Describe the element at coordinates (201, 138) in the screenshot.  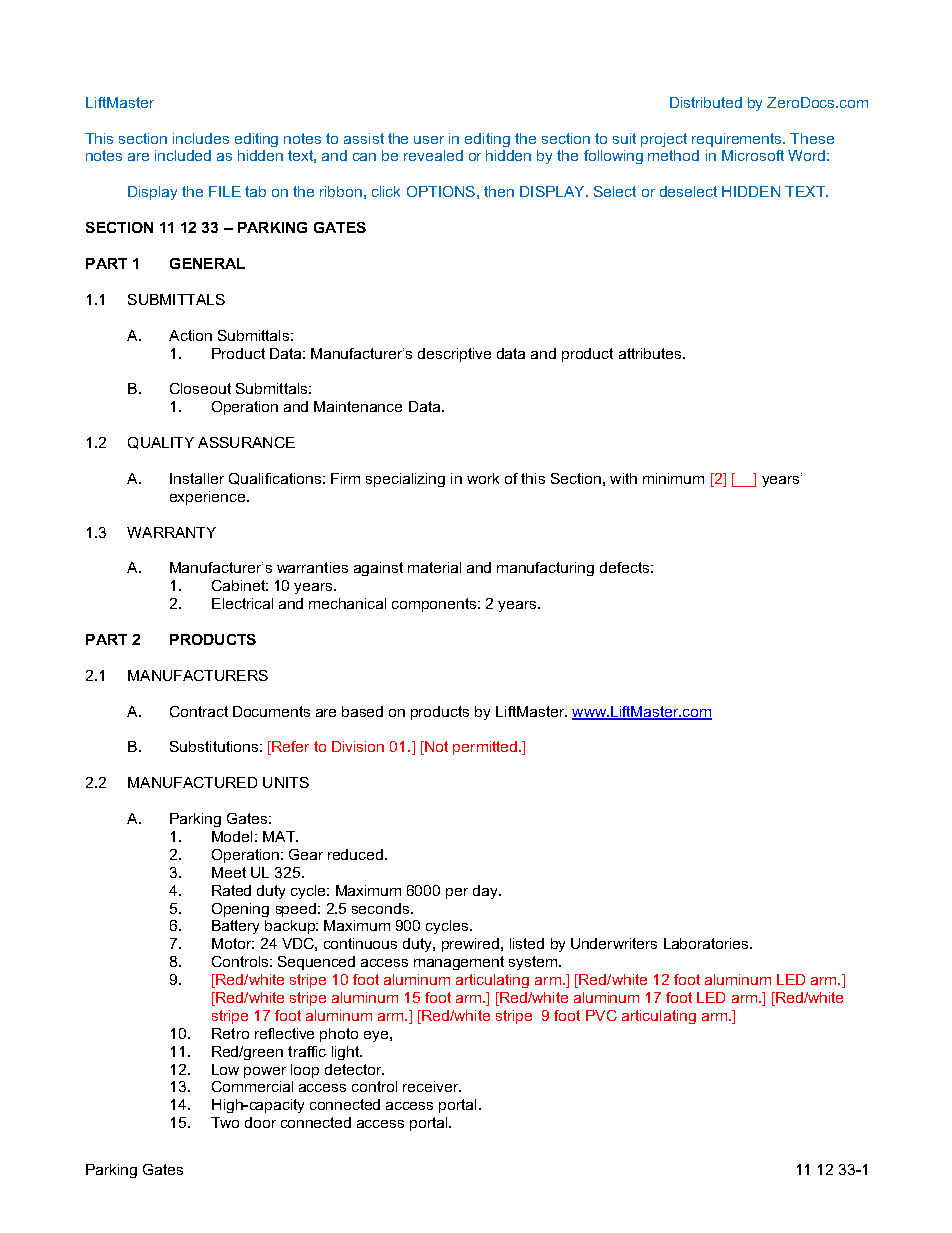
I see `includes` at that location.
